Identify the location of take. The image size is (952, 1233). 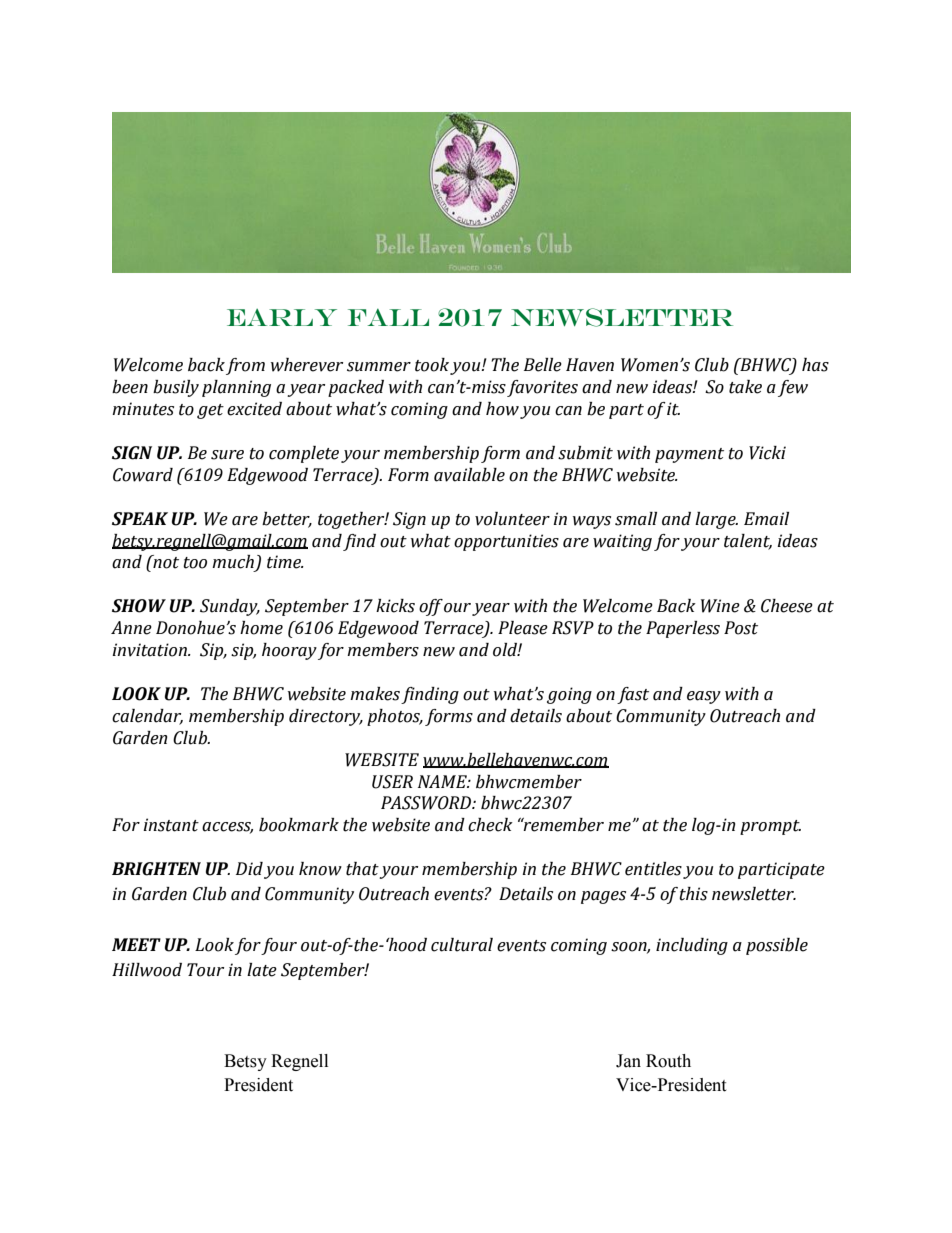
(745, 387).
